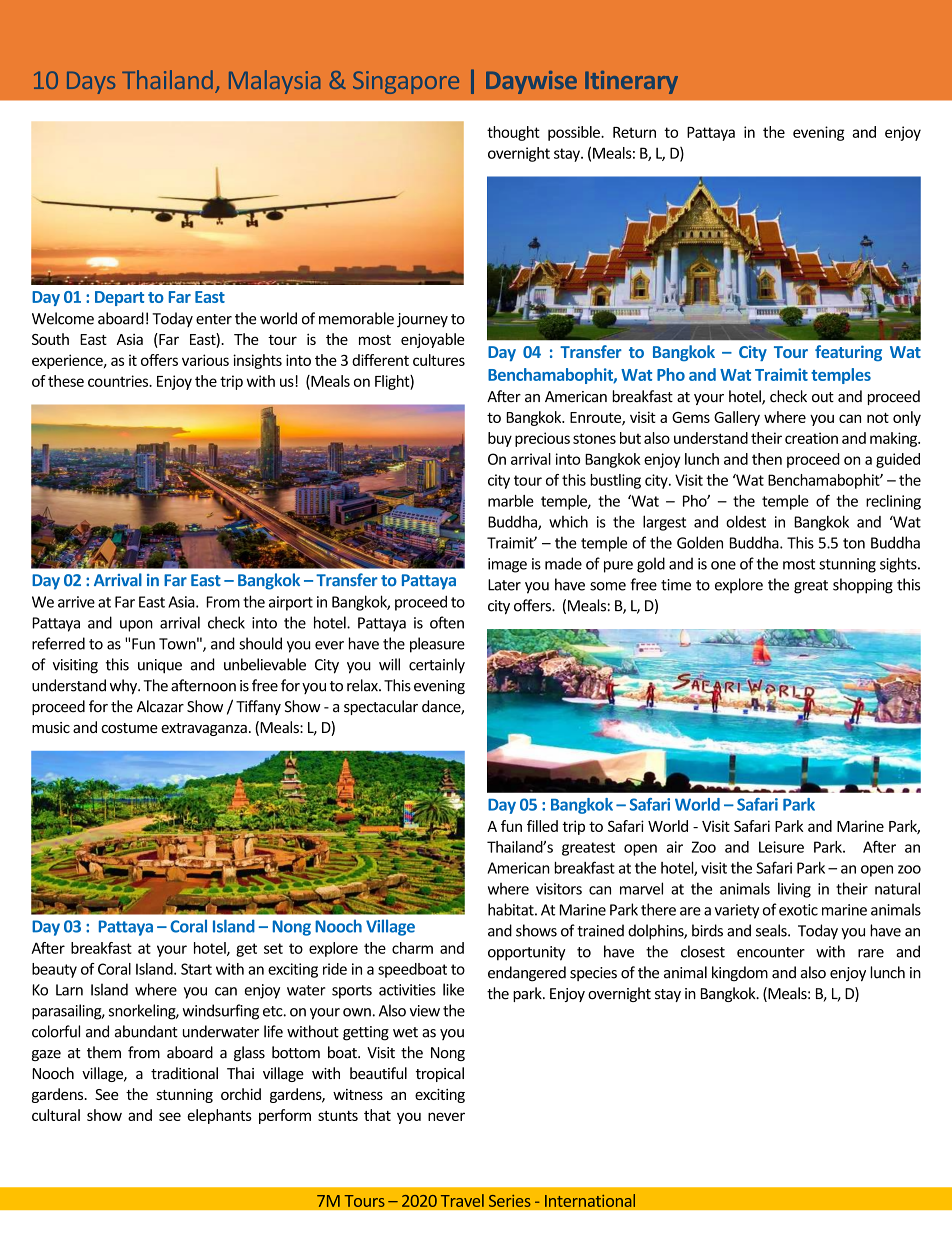 The width and height of the screenshot is (952, 1233). Describe the element at coordinates (863, 586) in the screenshot. I see `shopping` at that location.
